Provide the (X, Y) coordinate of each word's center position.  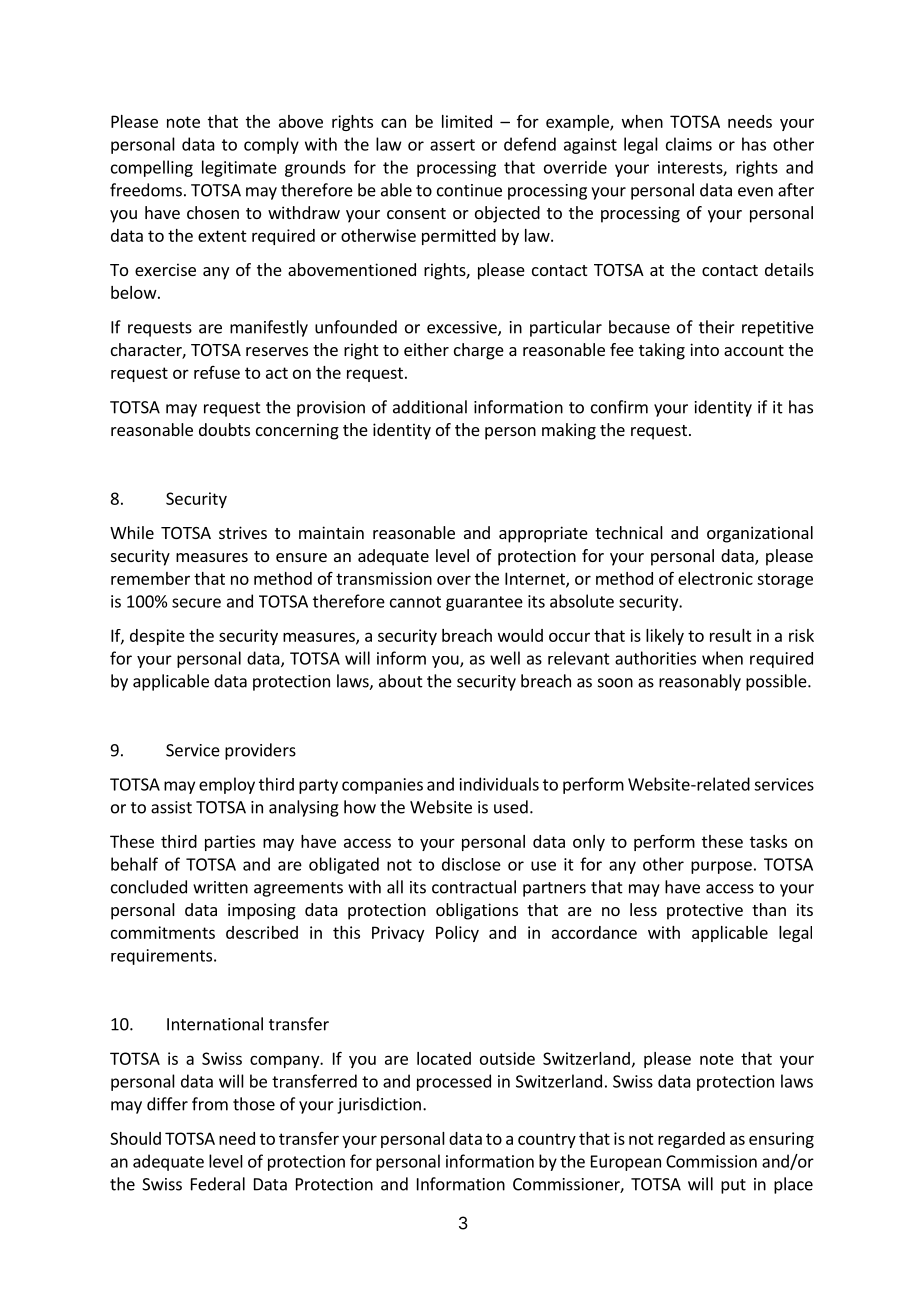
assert (452, 145)
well (505, 658)
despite (157, 637)
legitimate (239, 168)
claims (689, 144)
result (731, 635)
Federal (218, 1184)
